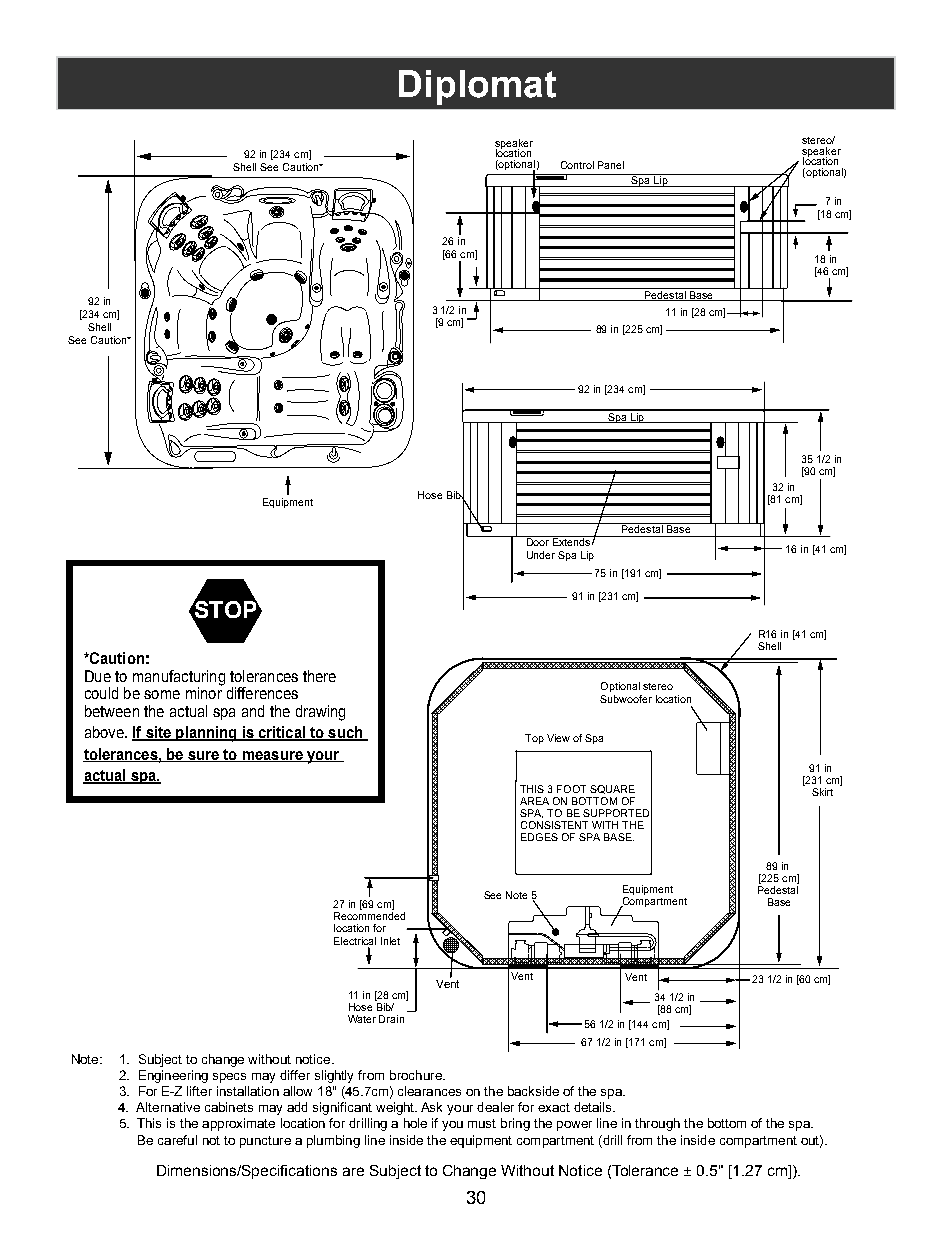 This document has width=952, height=1233. I want to click on such, so click(345, 733).
